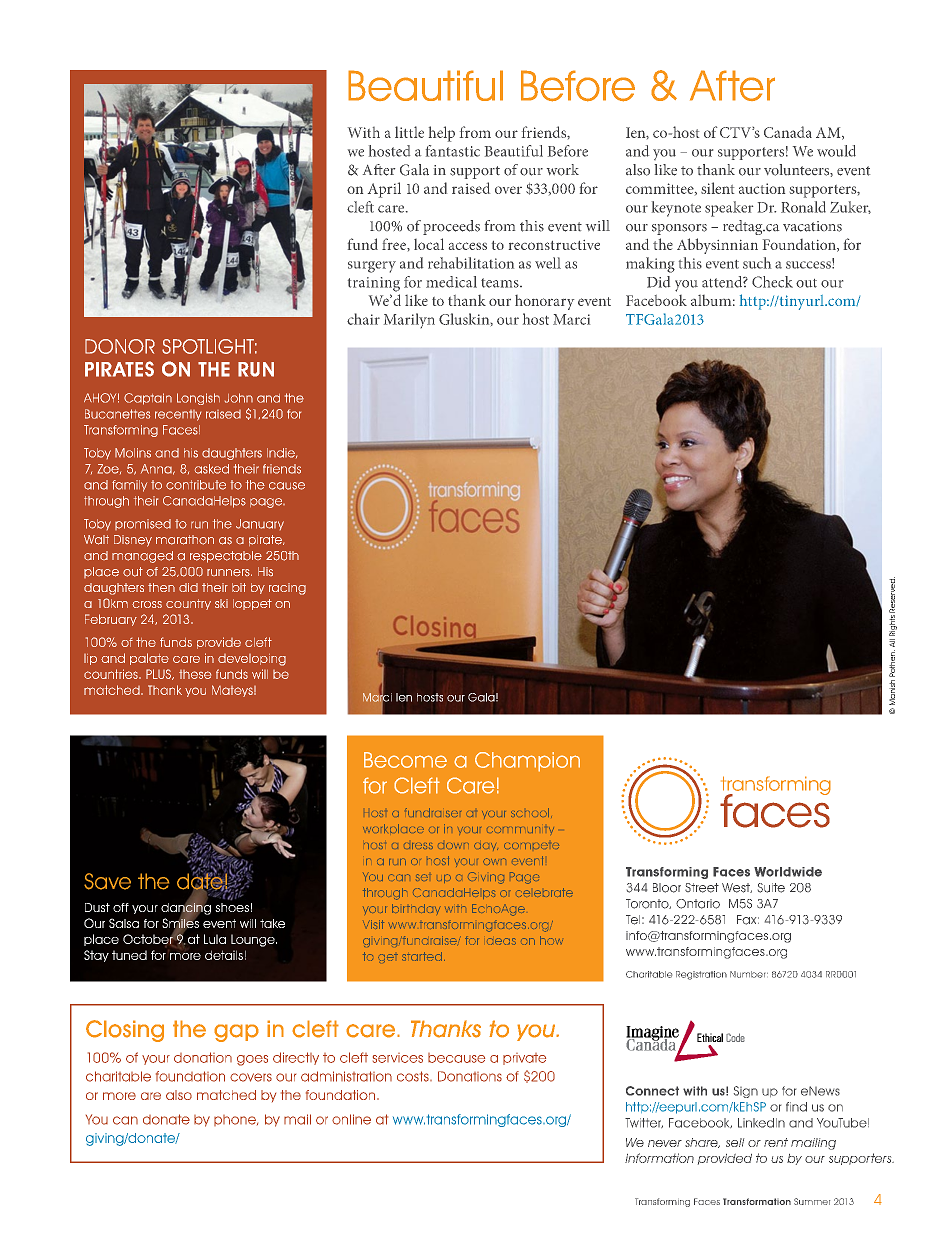 The image size is (952, 1233). Describe the element at coordinates (735, 1142) in the image. I see `sell` at that location.
